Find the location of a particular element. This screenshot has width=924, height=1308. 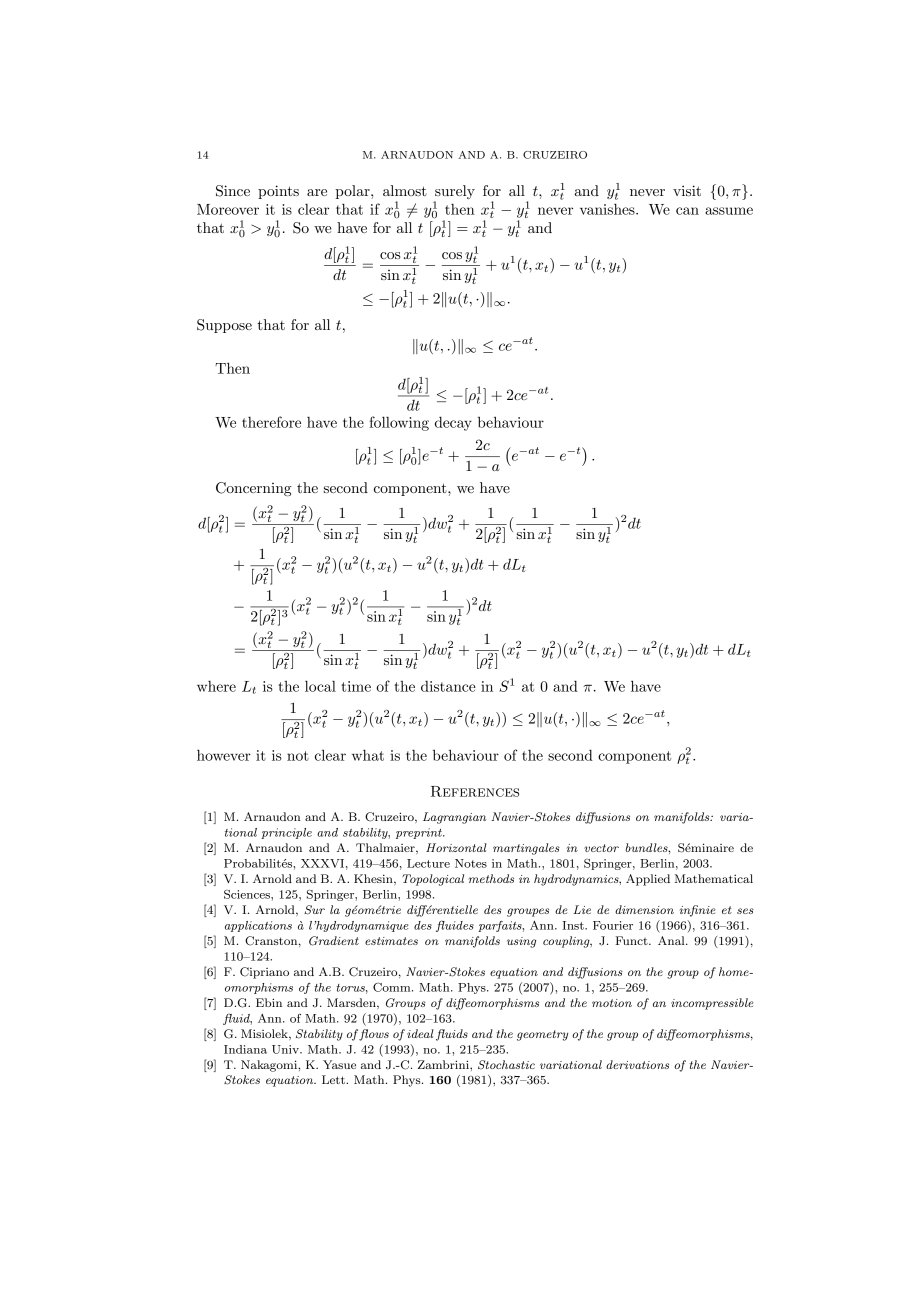

vector is located at coordinates (601, 848).
